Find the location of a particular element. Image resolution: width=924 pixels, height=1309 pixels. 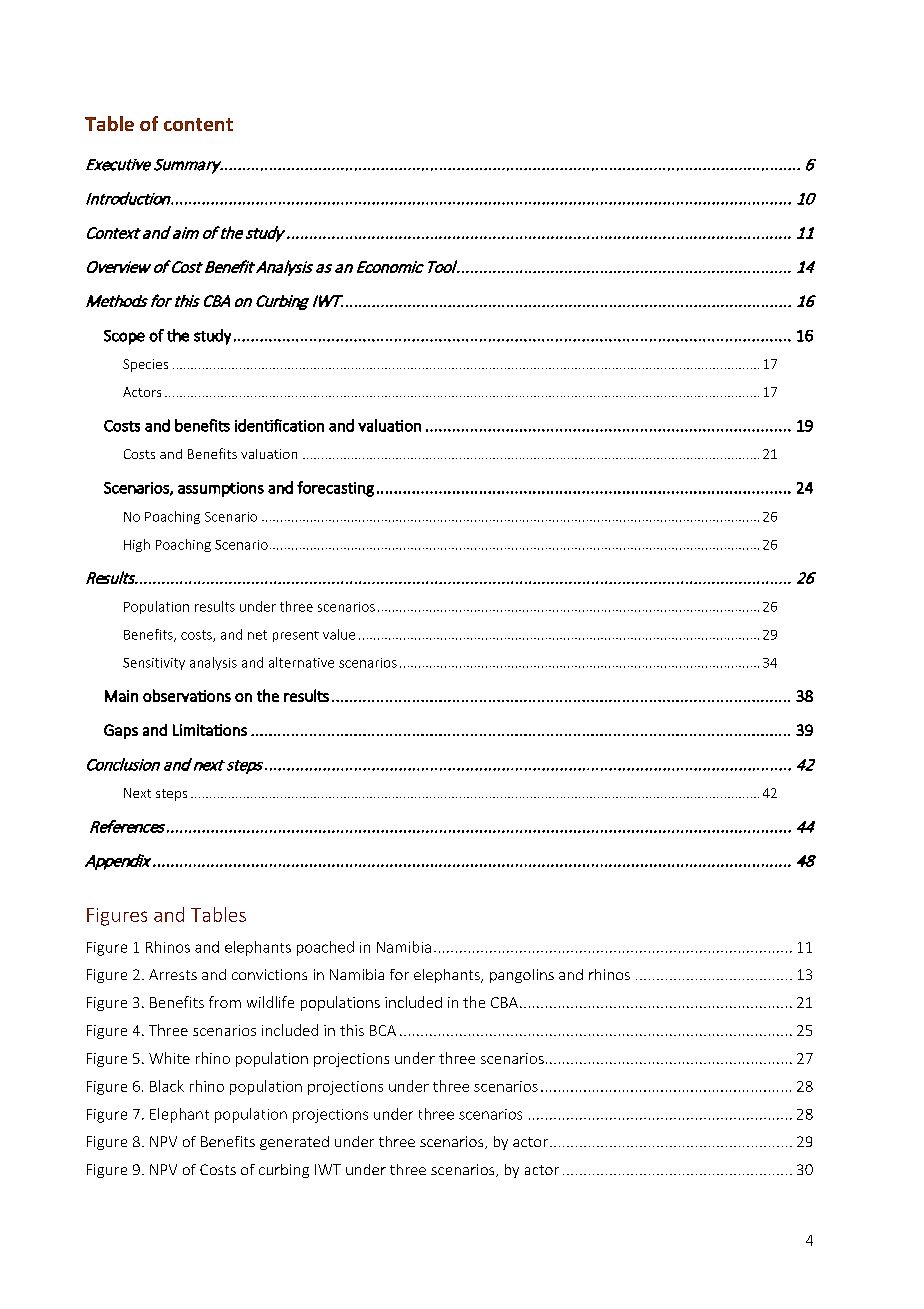

poached is located at coordinates (325, 948).
